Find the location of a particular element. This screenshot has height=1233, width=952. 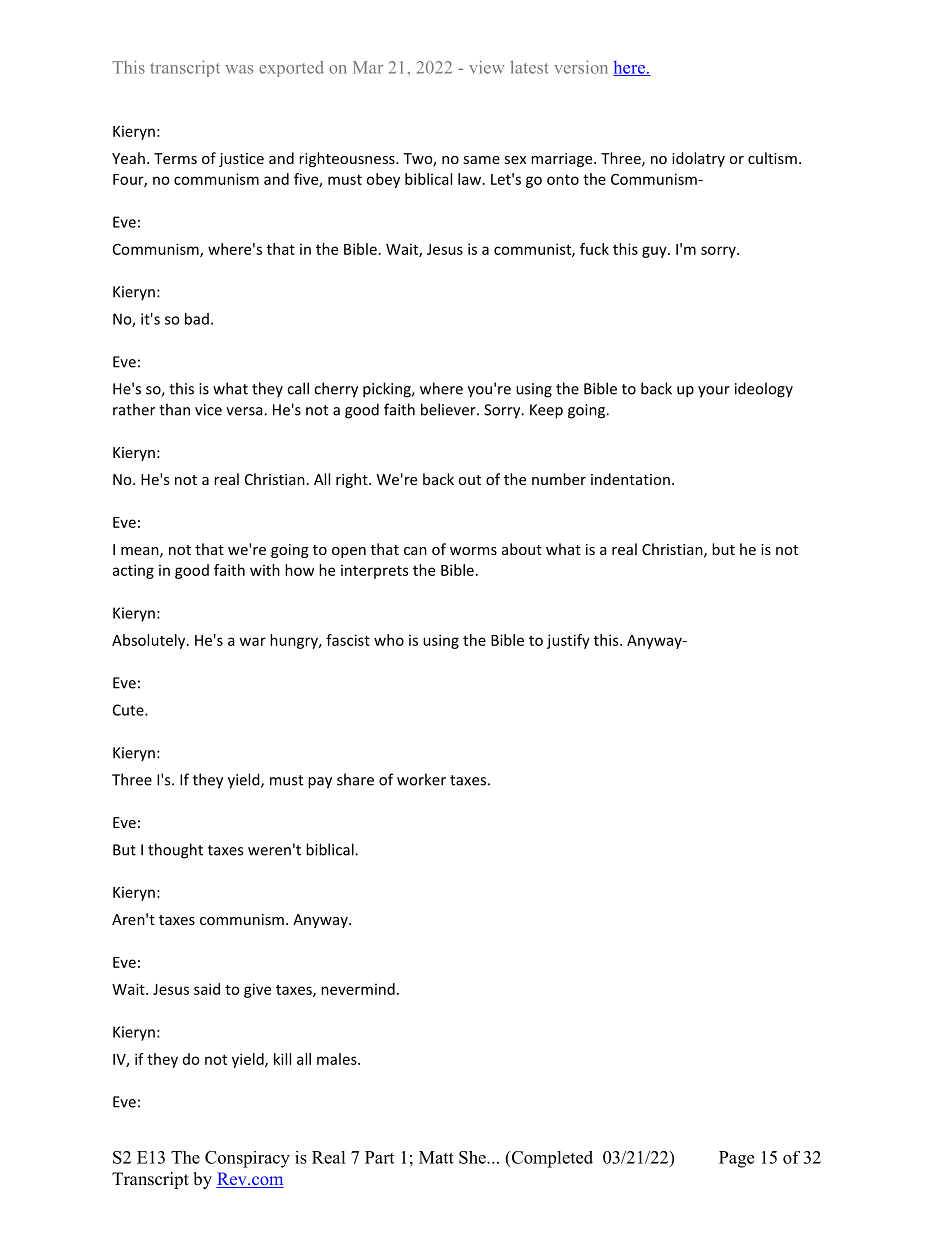

Conspiracy is located at coordinates (247, 1159).
